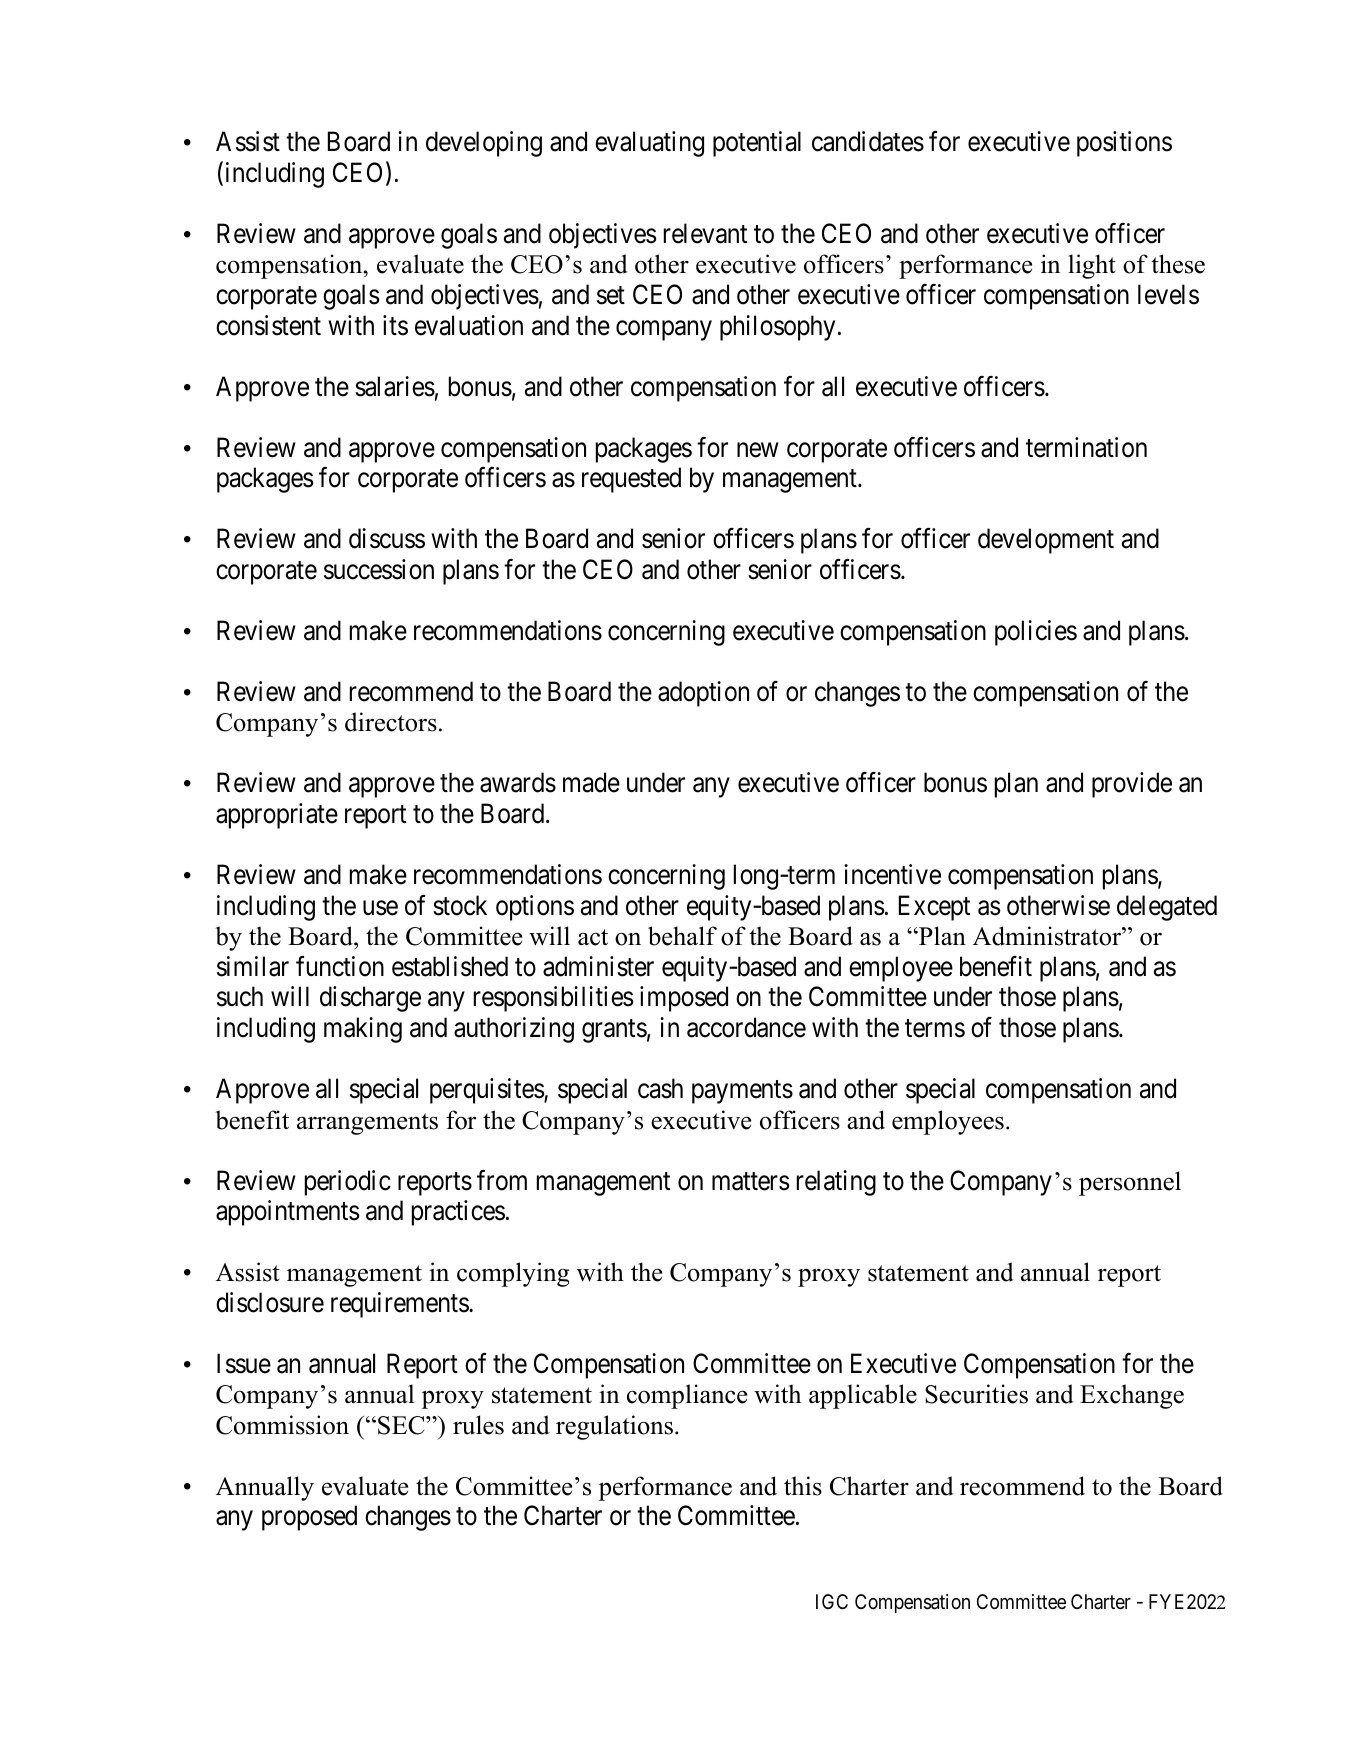 The height and width of the document is (1752, 1353). Describe the element at coordinates (363, 1030) in the document. I see `making` at that location.
